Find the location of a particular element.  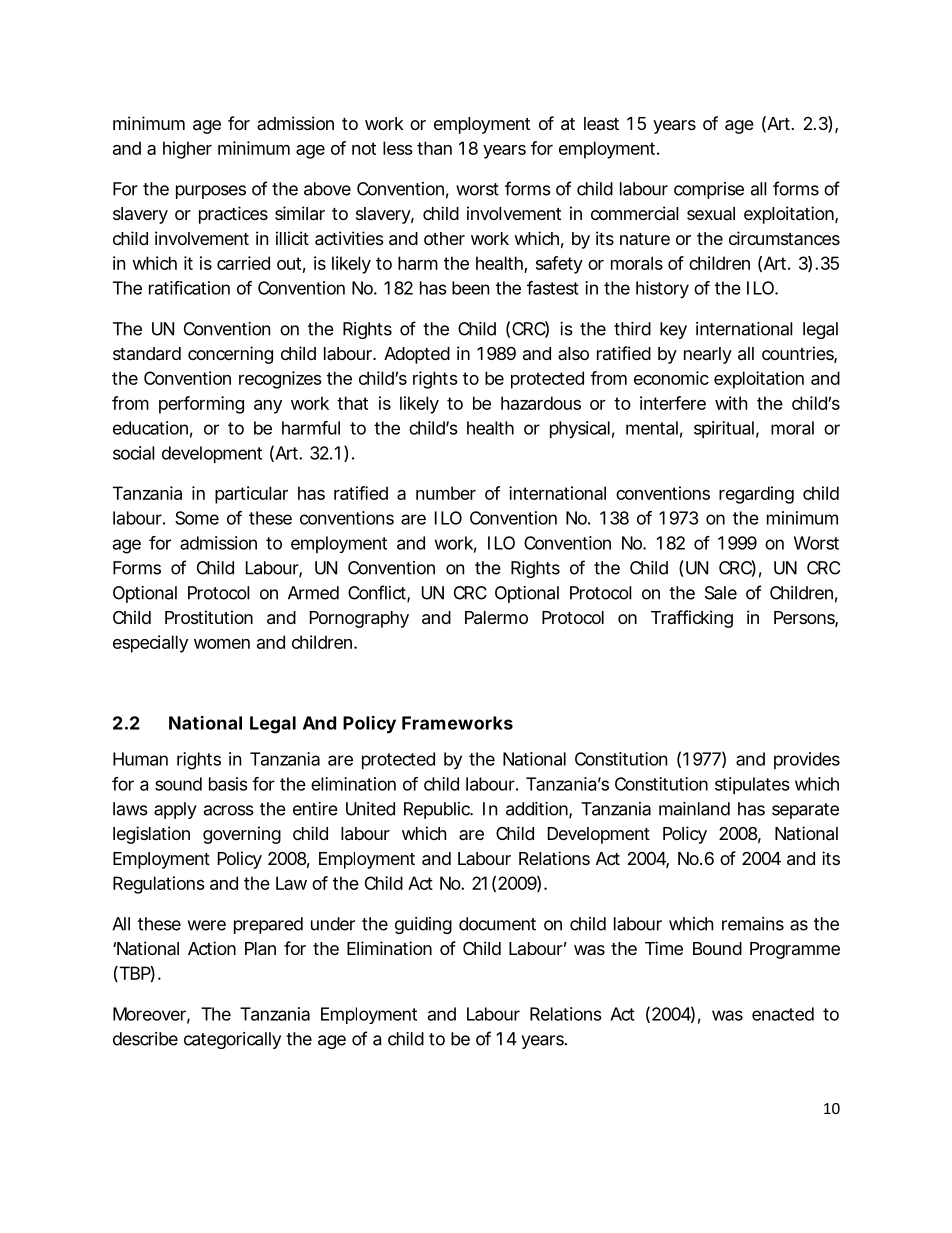

than is located at coordinates (434, 148).
